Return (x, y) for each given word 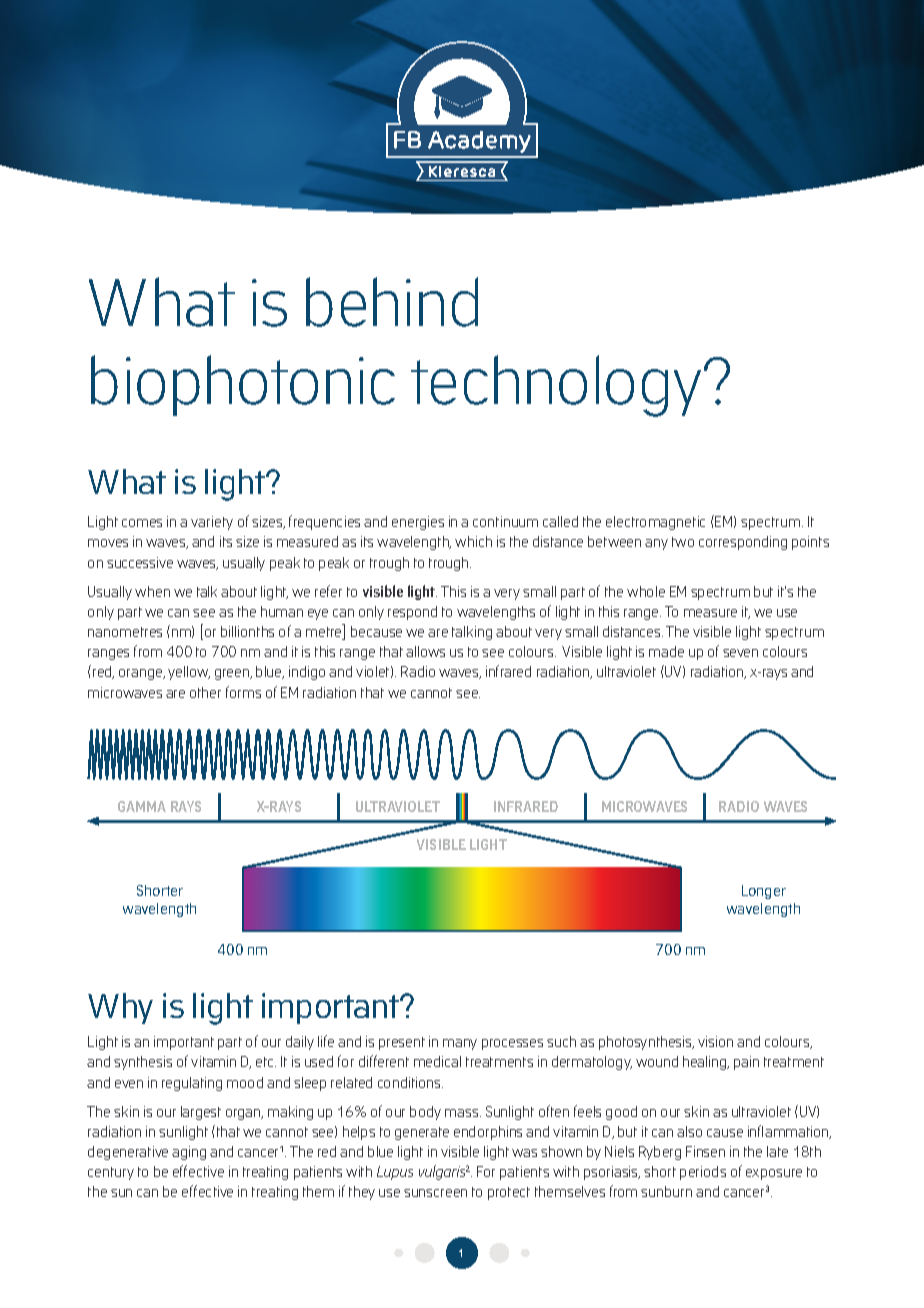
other (205, 692)
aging (189, 1153)
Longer (764, 892)
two (683, 542)
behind (392, 302)
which (473, 541)
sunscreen (435, 1193)
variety (212, 523)
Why (120, 1008)
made (666, 651)
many (460, 1044)
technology (556, 386)
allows (425, 651)
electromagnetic (655, 523)
